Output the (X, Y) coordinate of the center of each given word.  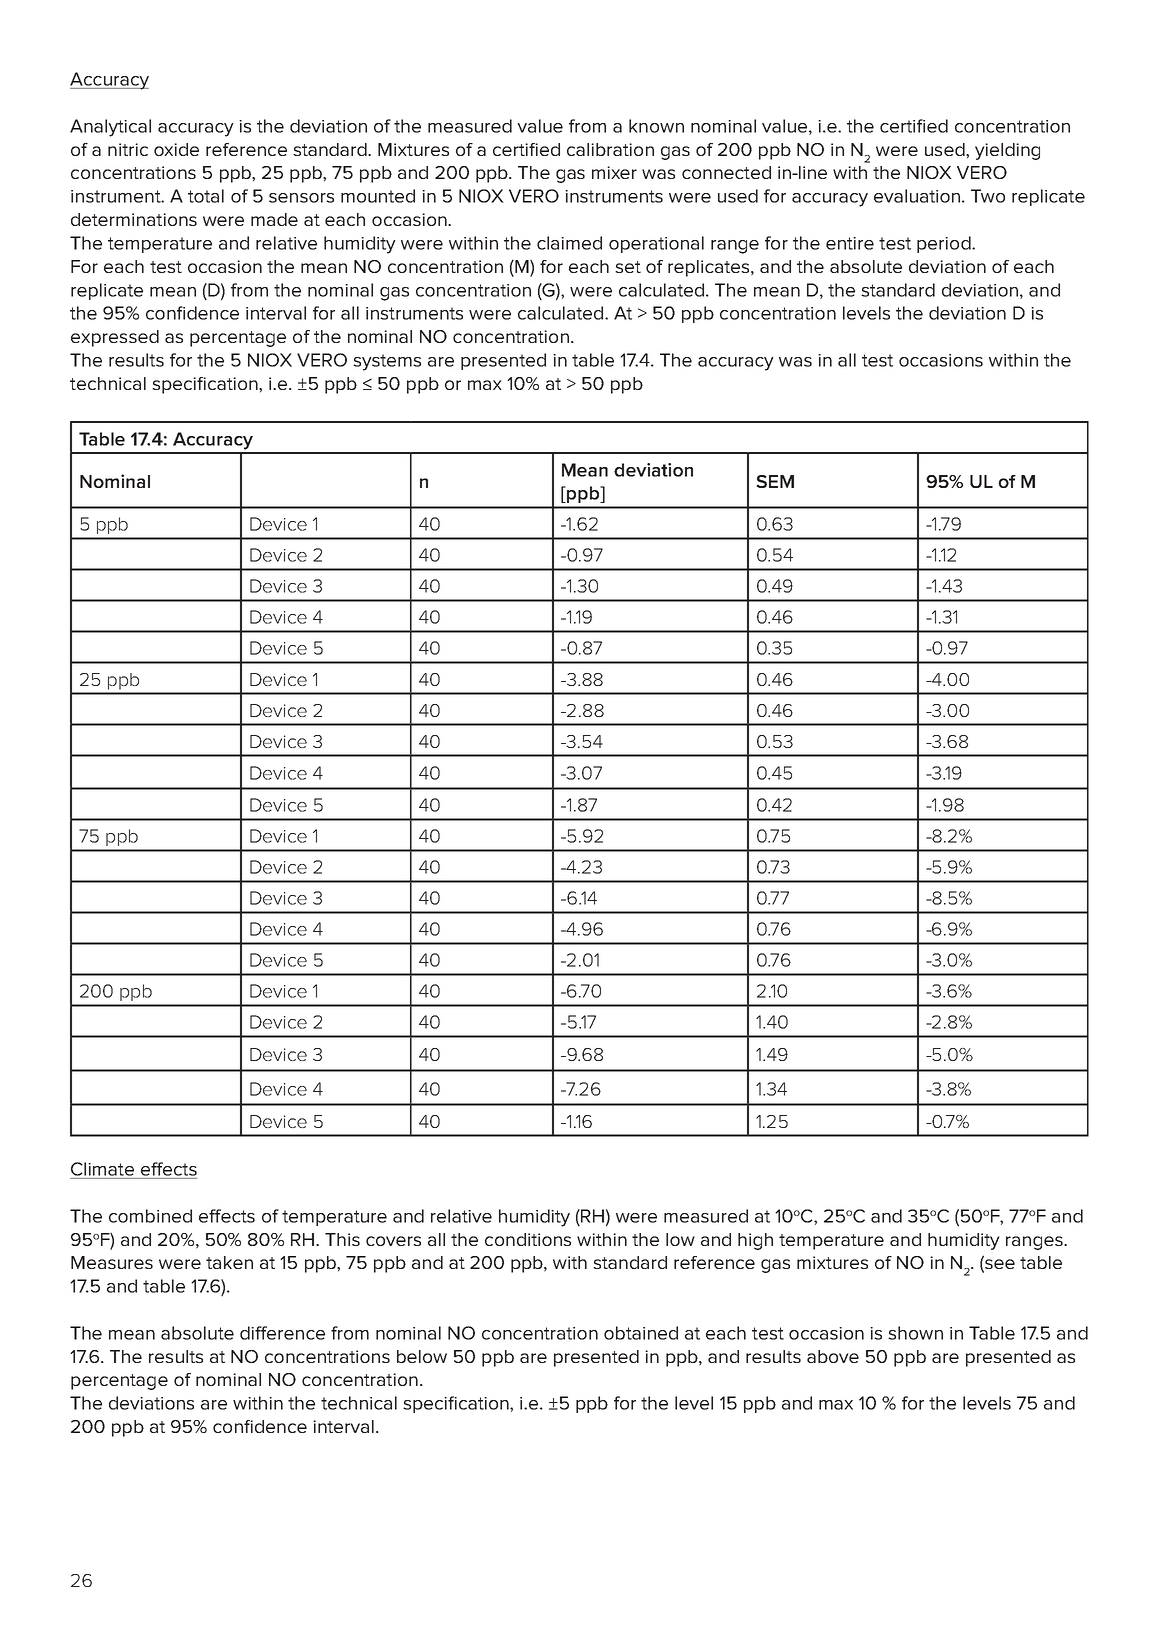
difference (282, 1333)
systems (387, 362)
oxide (176, 149)
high (755, 1241)
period (945, 244)
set (628, 267)
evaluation (917, 196)
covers (393, 1241)
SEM (775, 481)
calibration (610, 149)
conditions (528, 1239)
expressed (115, 338)
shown (915, 1333)
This (342, 1239)
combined (150, 1216)
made (274, 219)
